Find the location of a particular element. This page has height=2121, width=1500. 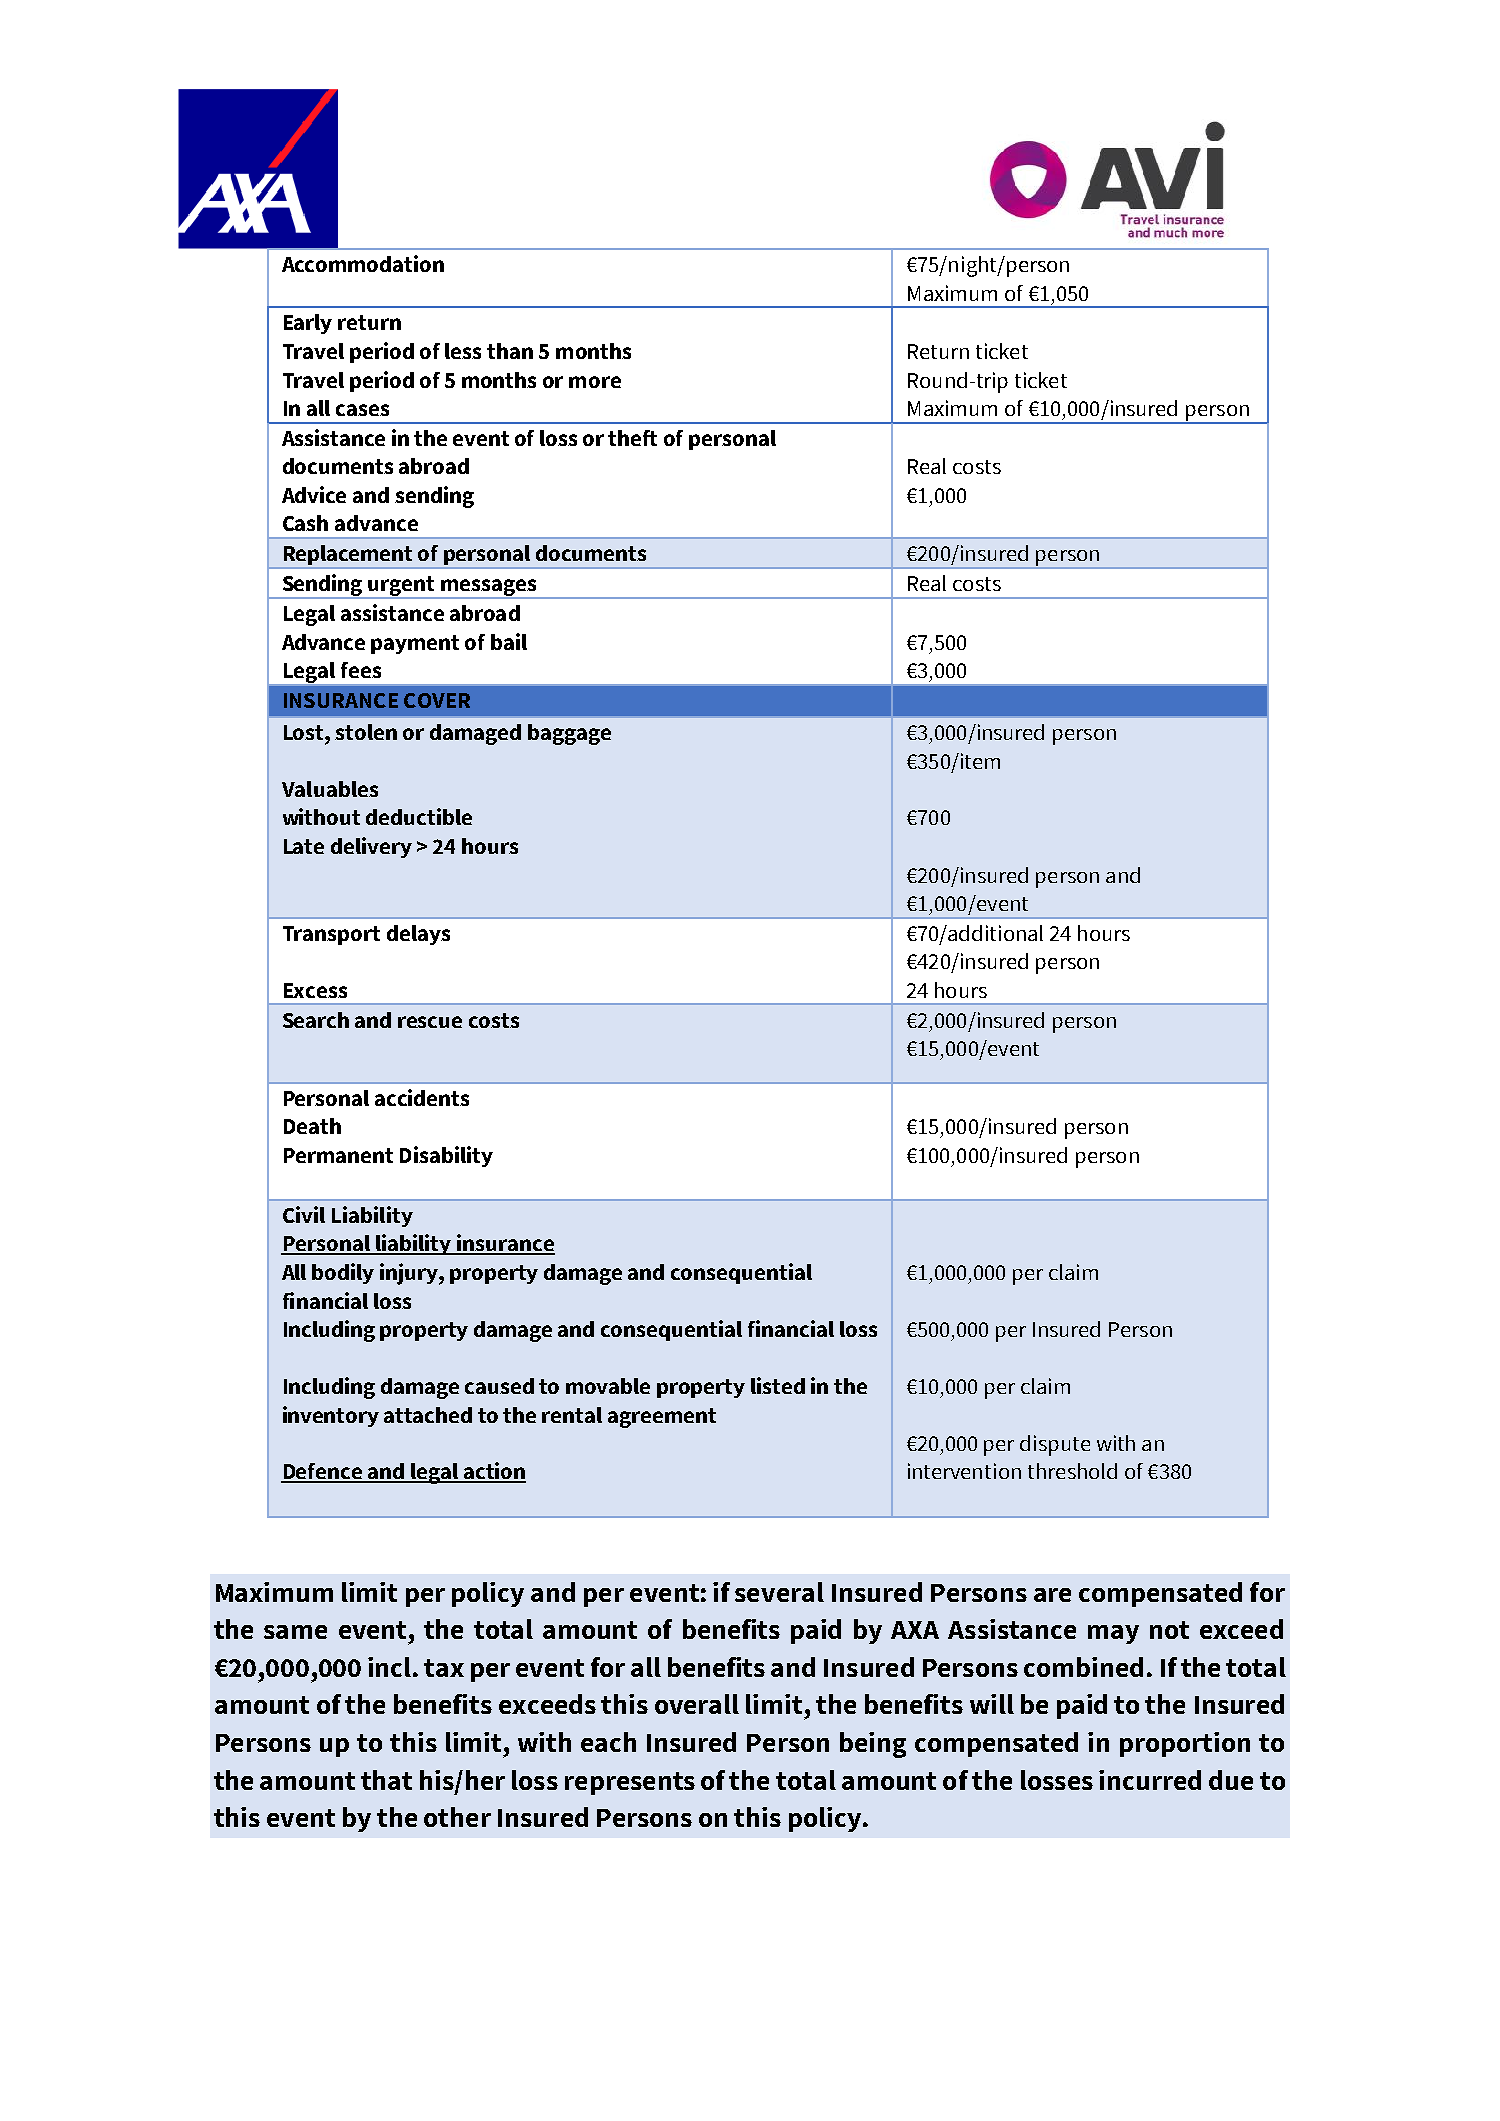

dispute is located at coordinates (1055, 1445).
